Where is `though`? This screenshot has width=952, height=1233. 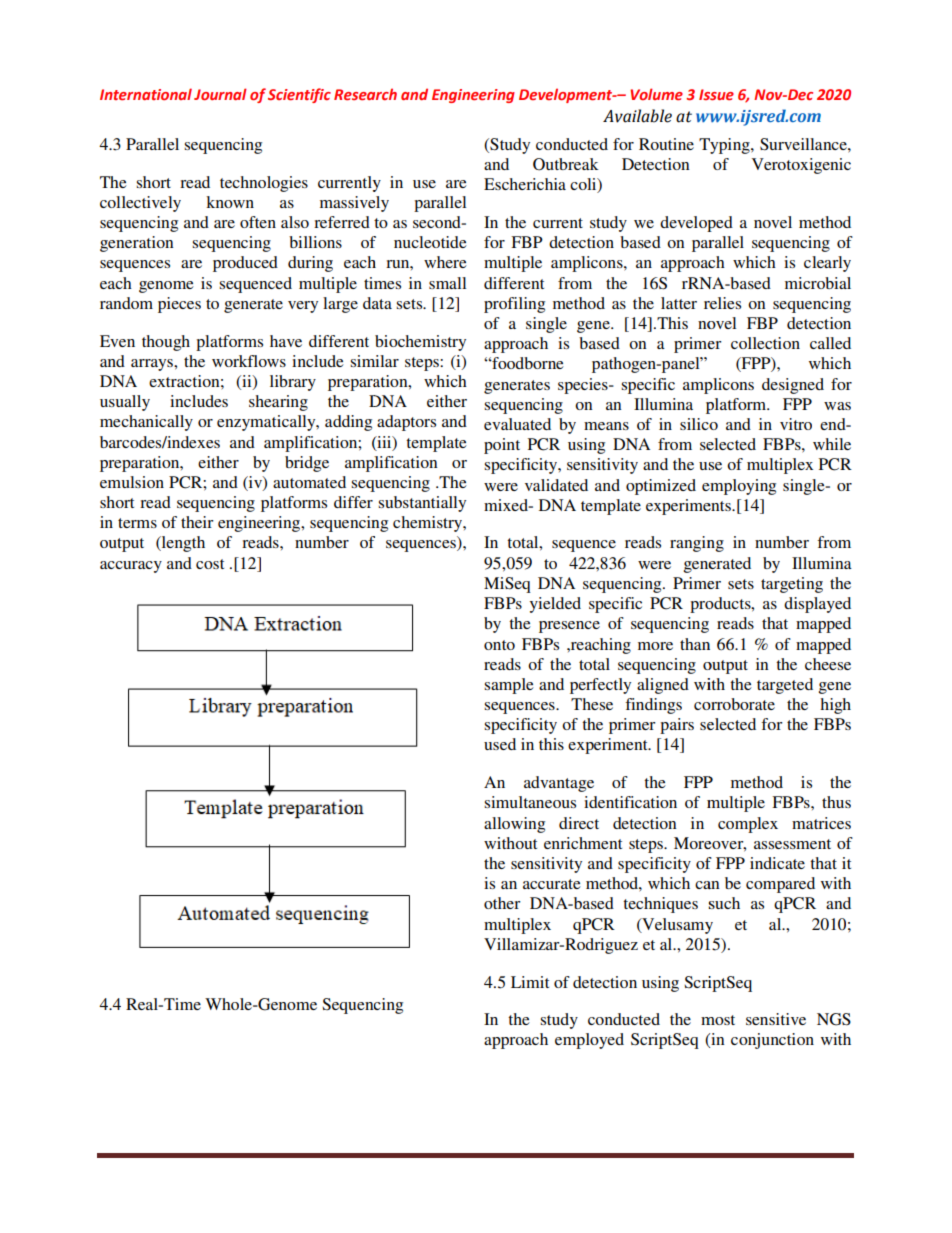 though is located at coordinates (166, 343).
